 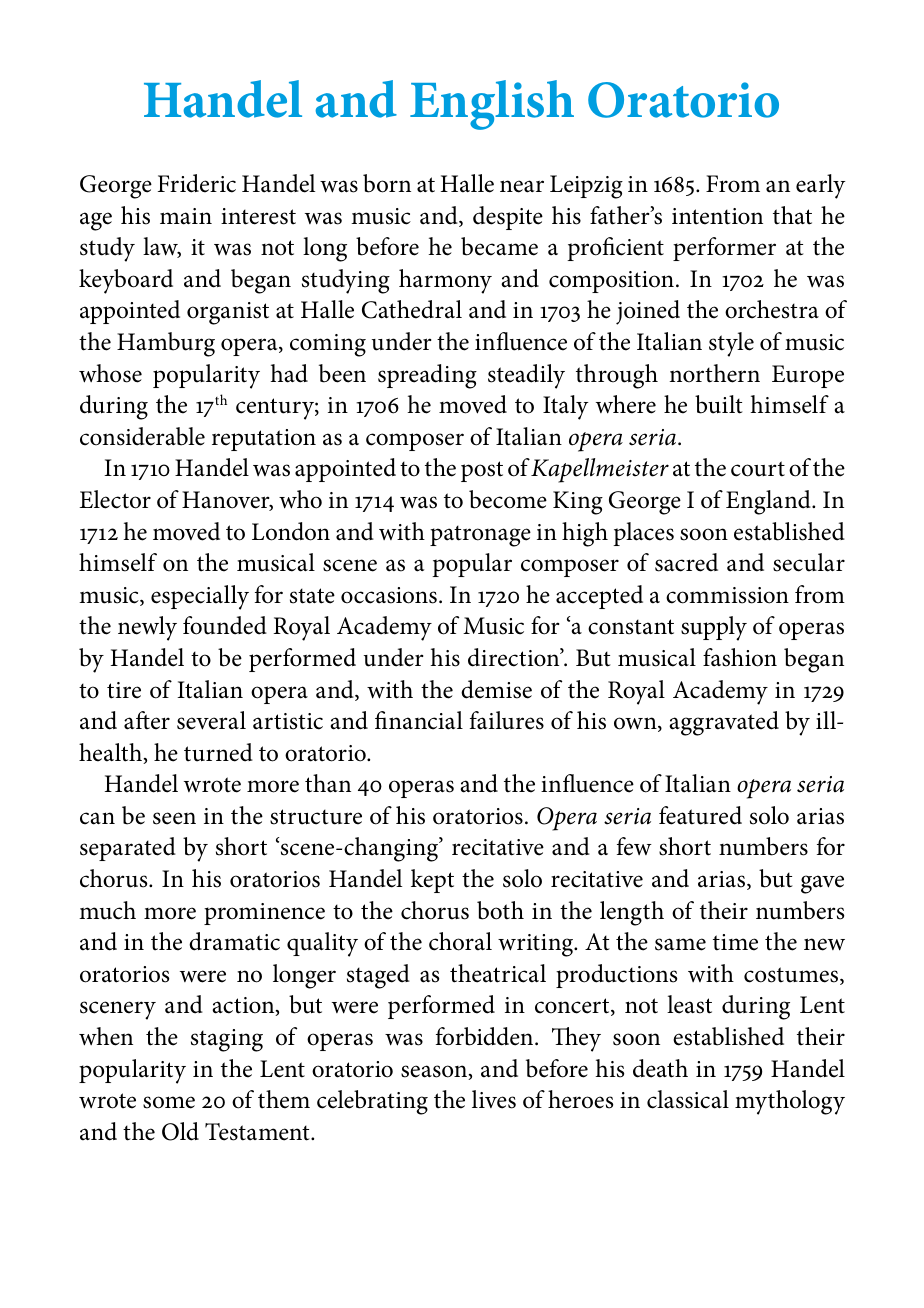 What do you see at coordinates (821, 186) in the screenshot?
I see `early` at bounding box center [821, 186].
